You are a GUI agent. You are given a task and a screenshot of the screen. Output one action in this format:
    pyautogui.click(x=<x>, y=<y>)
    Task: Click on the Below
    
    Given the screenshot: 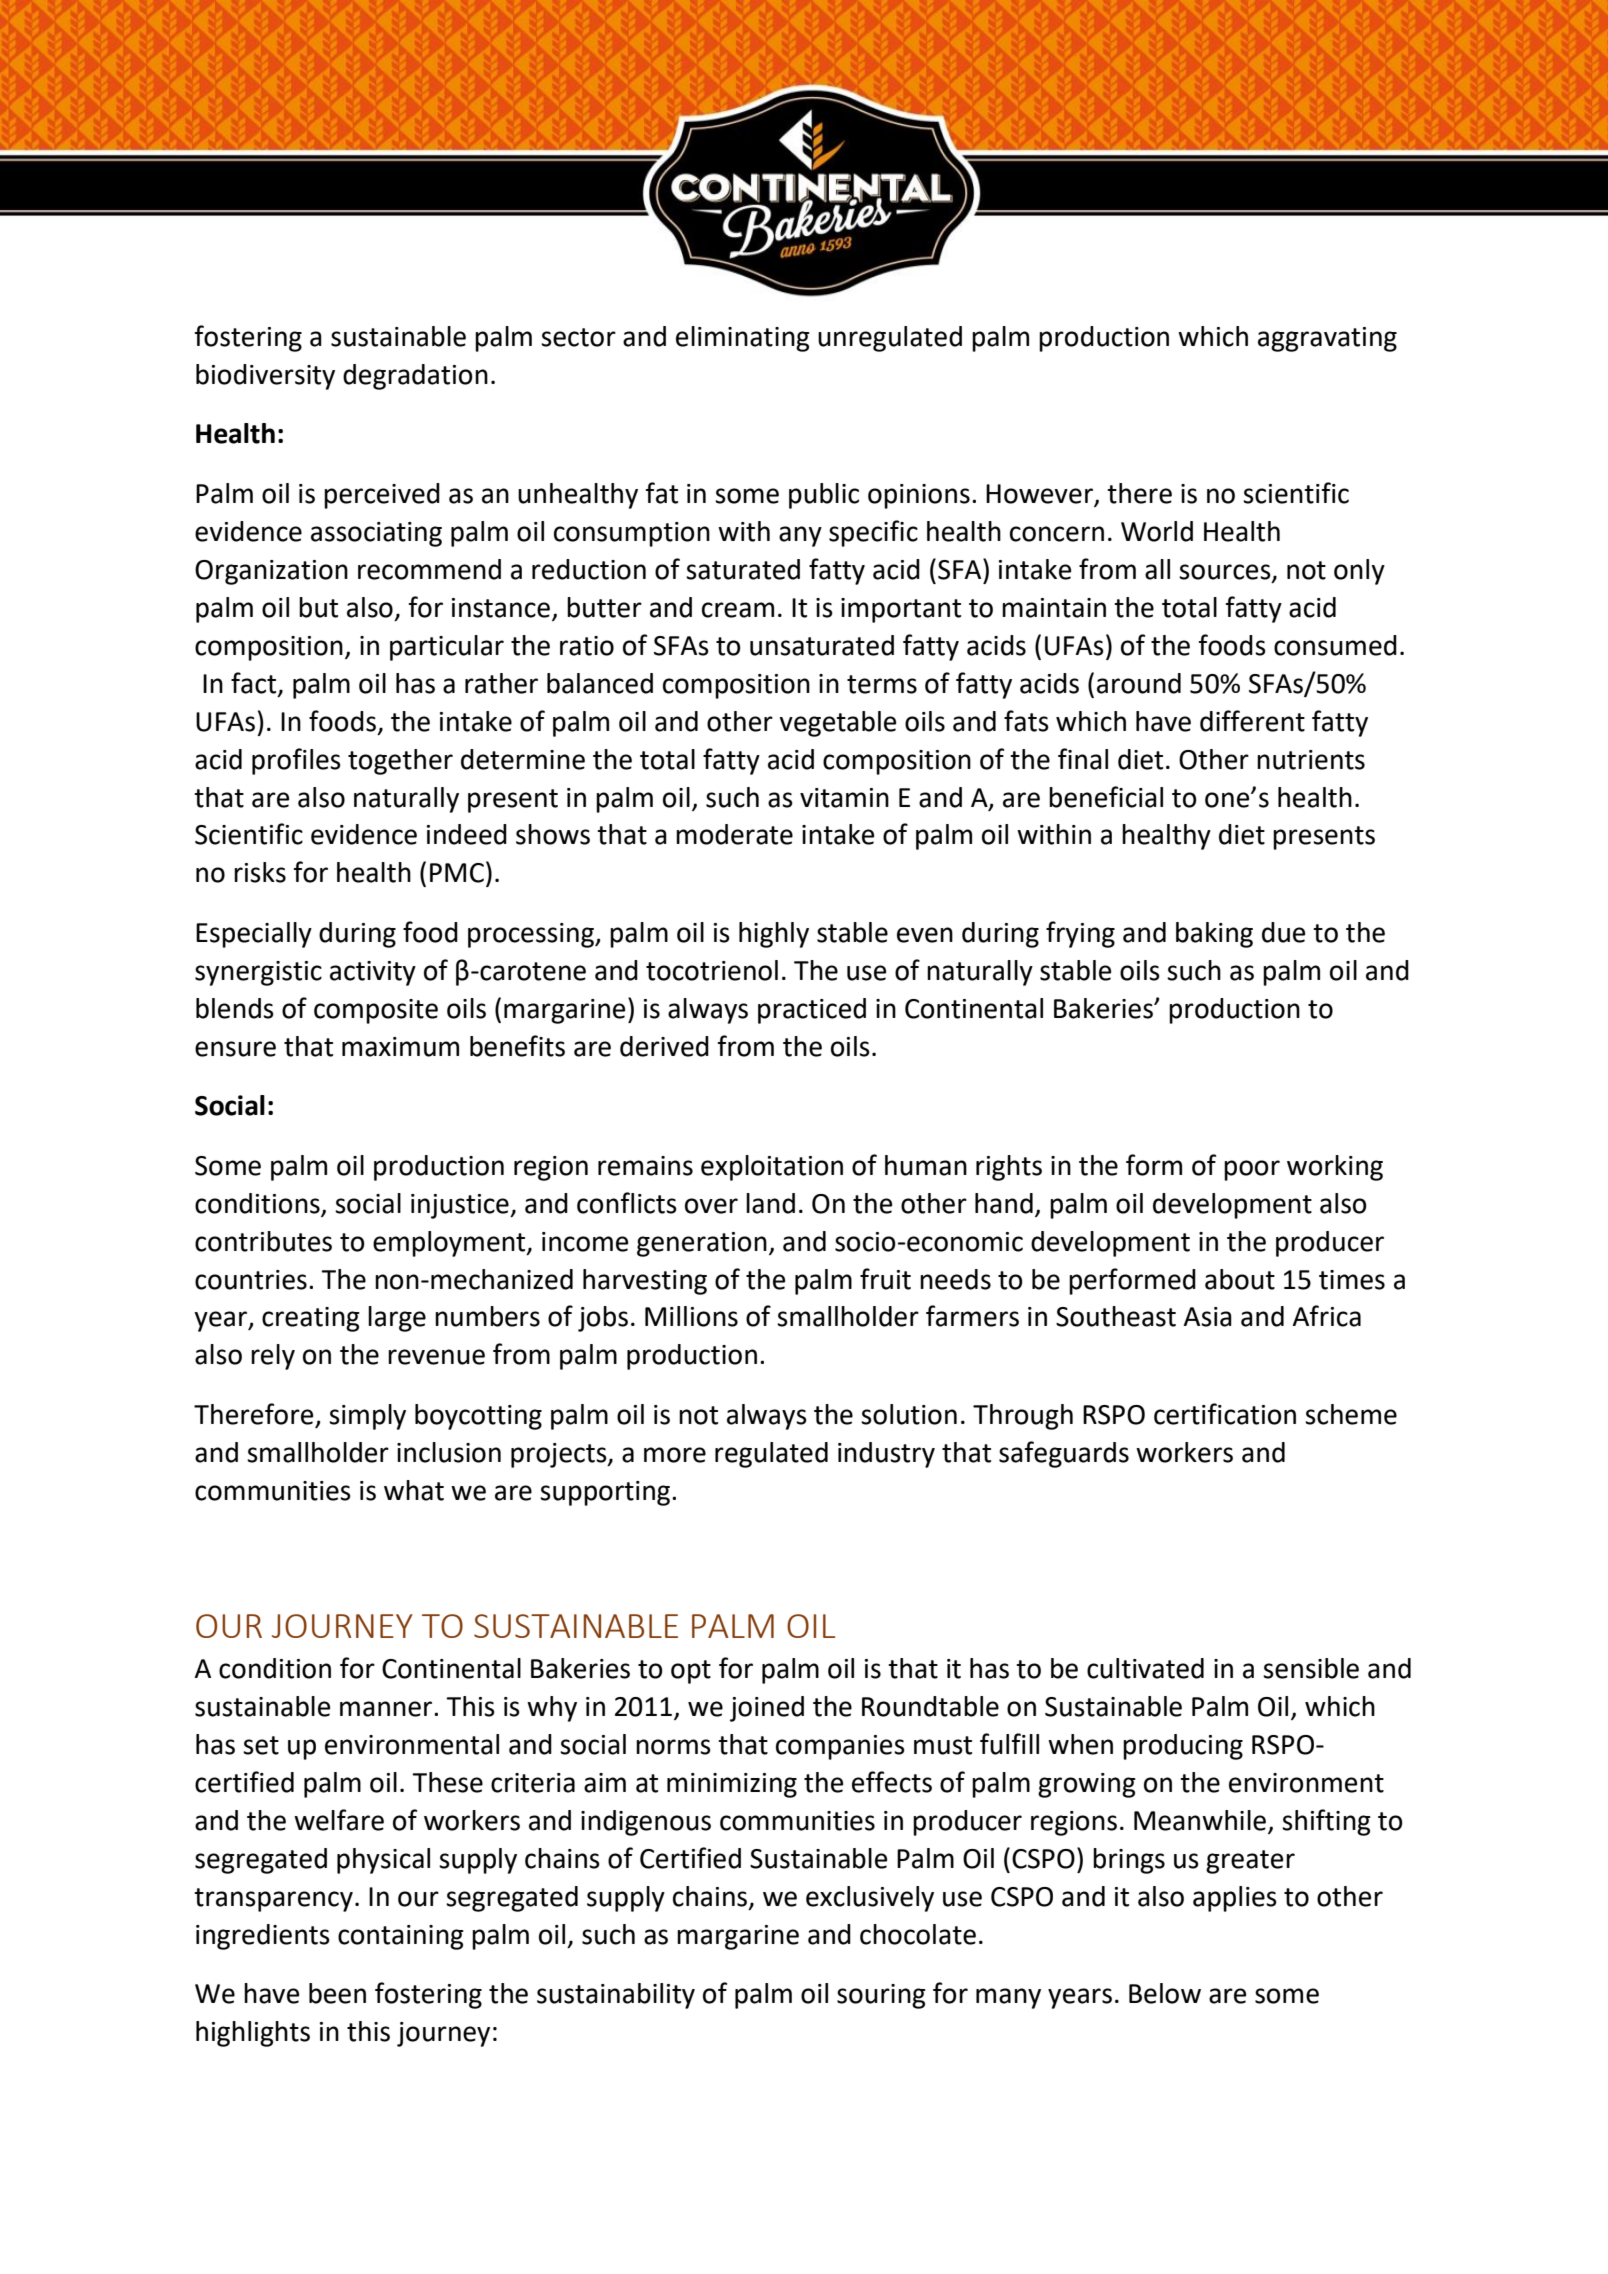 What is the action you would take?
    pyautogui.click(x=1165, y=1993)
